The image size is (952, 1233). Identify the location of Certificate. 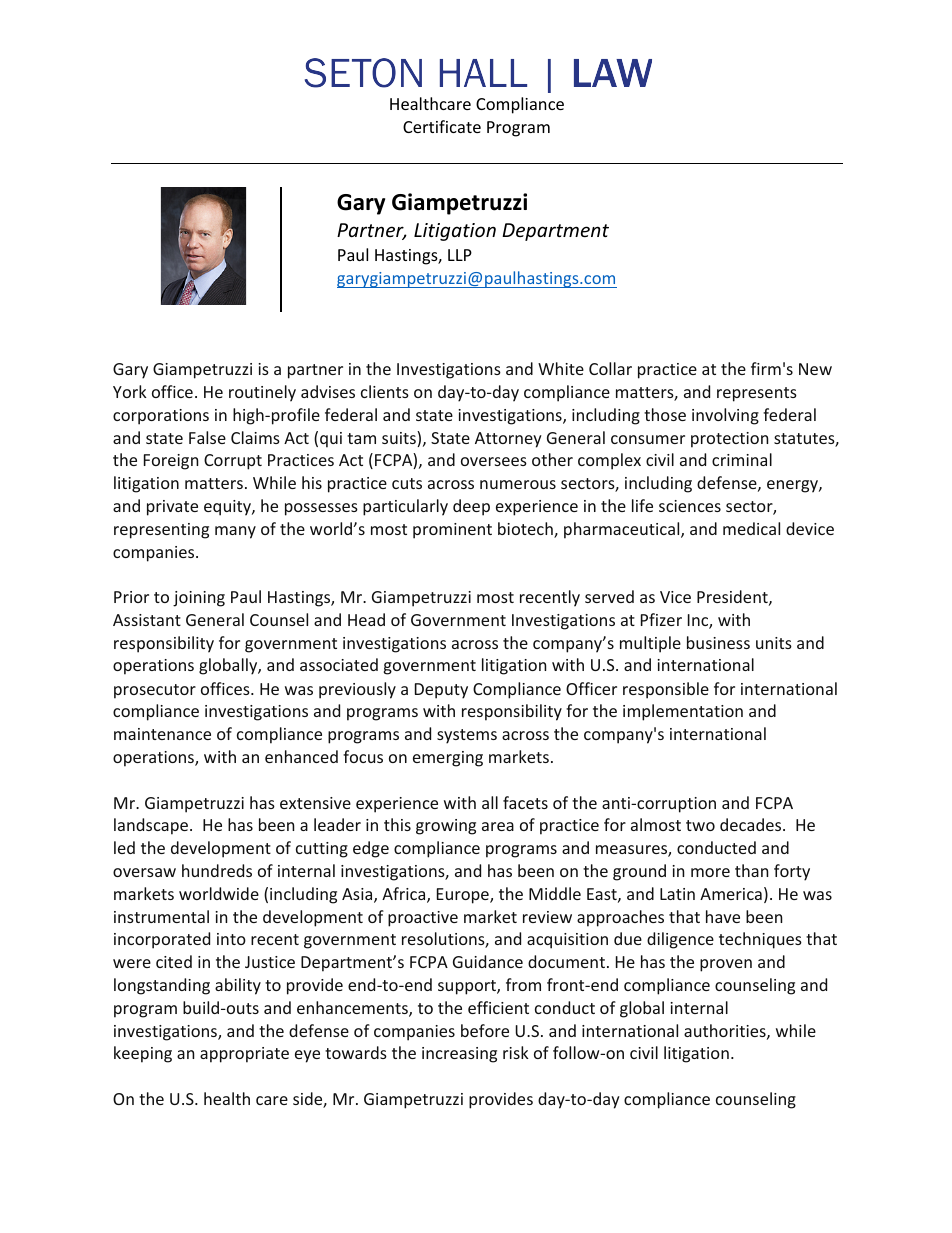
(442, 126).
